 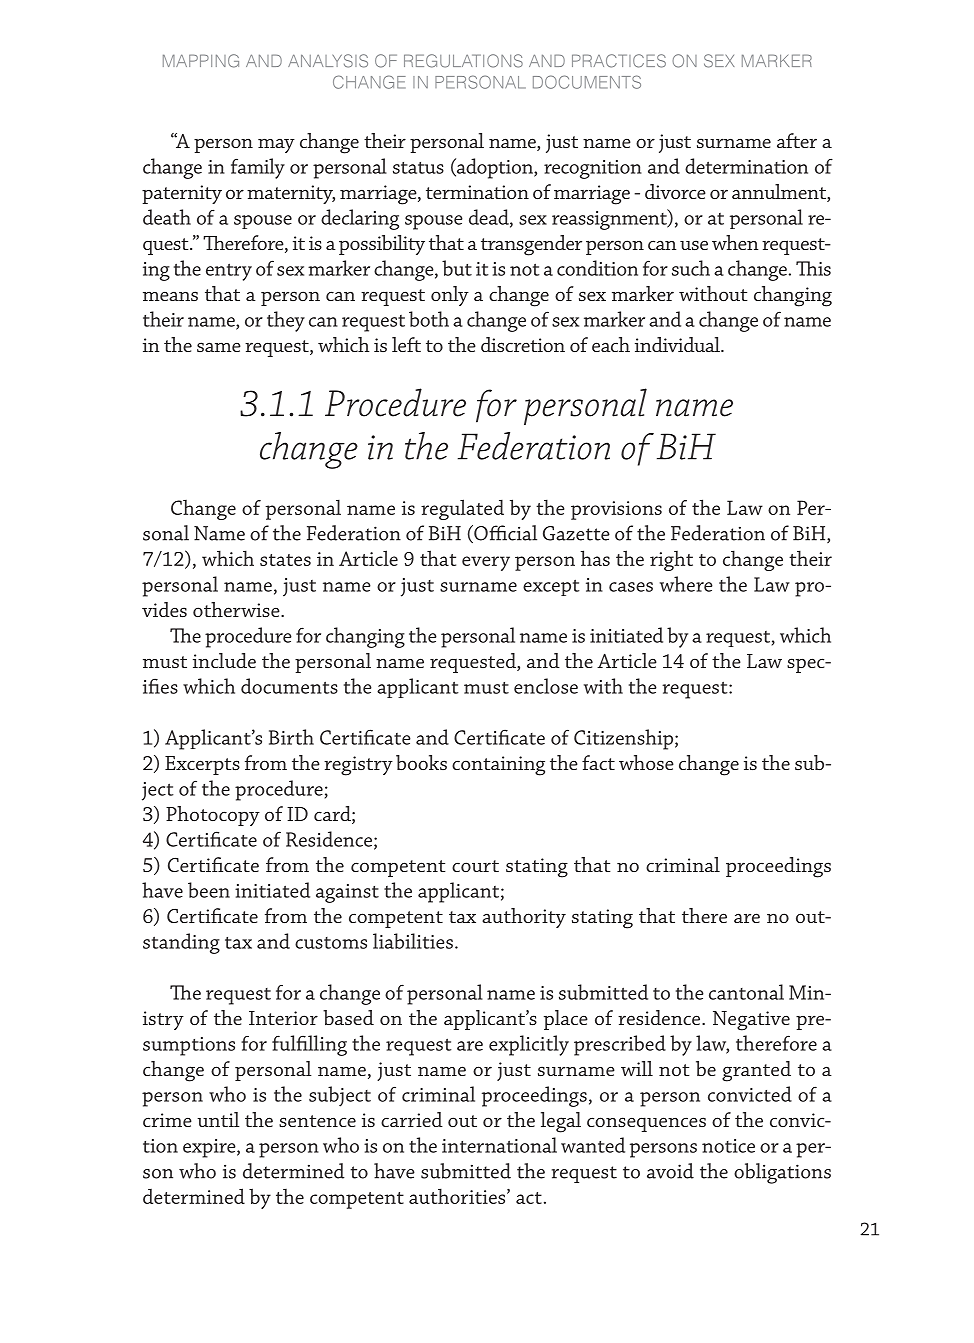 What do you see at coordinates (486, 563) in the page?
I see `every` at bounding box center [486, 563].
